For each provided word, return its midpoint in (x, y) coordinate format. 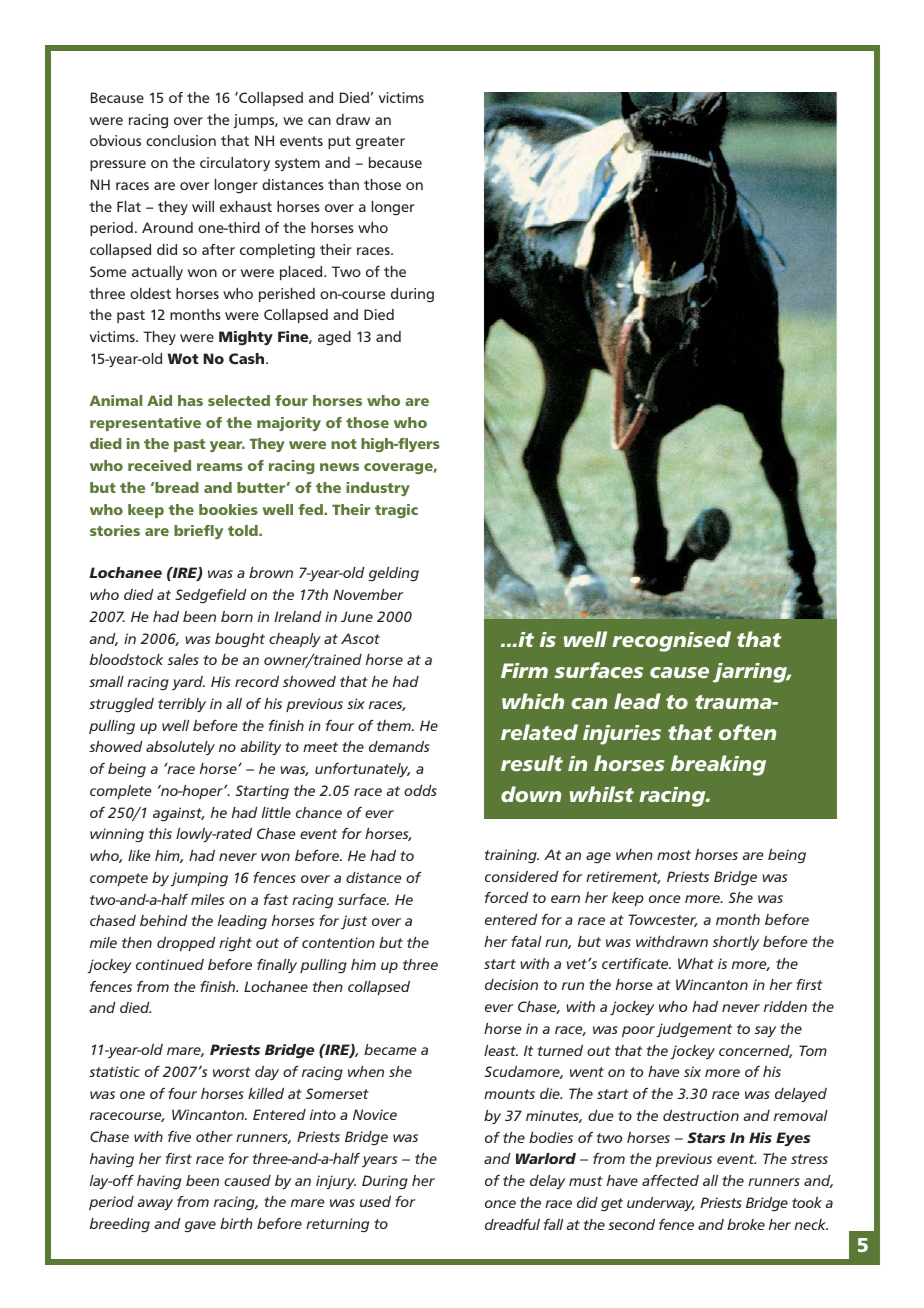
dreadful (512, 1224)
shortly (736, 943)
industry (378, 489)
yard (188, 683)
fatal (526, 941)
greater (380, 143)
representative (145, 424)
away (155, 1204)
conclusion (181, 140)
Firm (524, 670)
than (343, 184)
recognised (671, 641)
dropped (186, 944)
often (747, 732)
